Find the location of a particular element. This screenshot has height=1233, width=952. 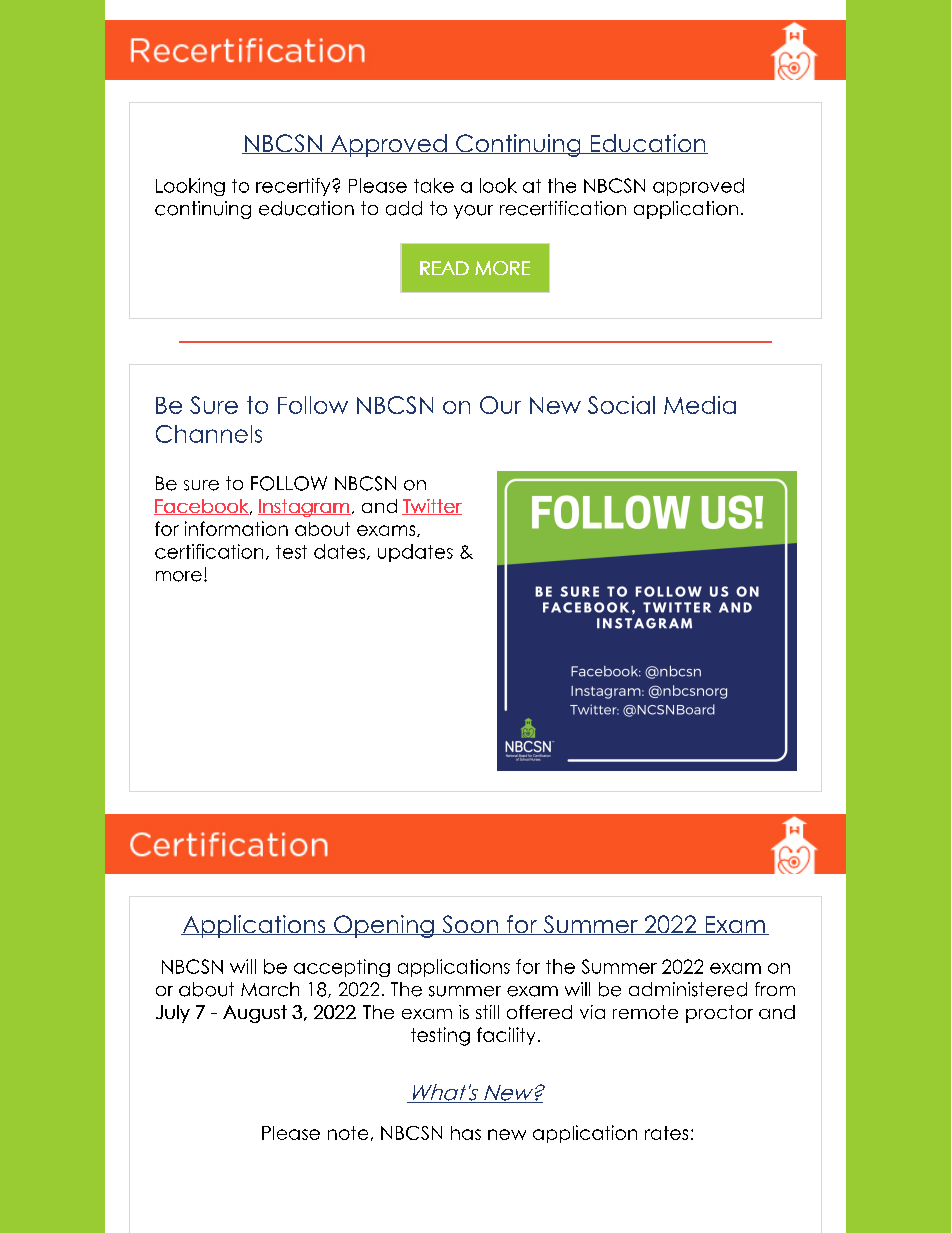

Twitter is located at coordinates (432, 507).
